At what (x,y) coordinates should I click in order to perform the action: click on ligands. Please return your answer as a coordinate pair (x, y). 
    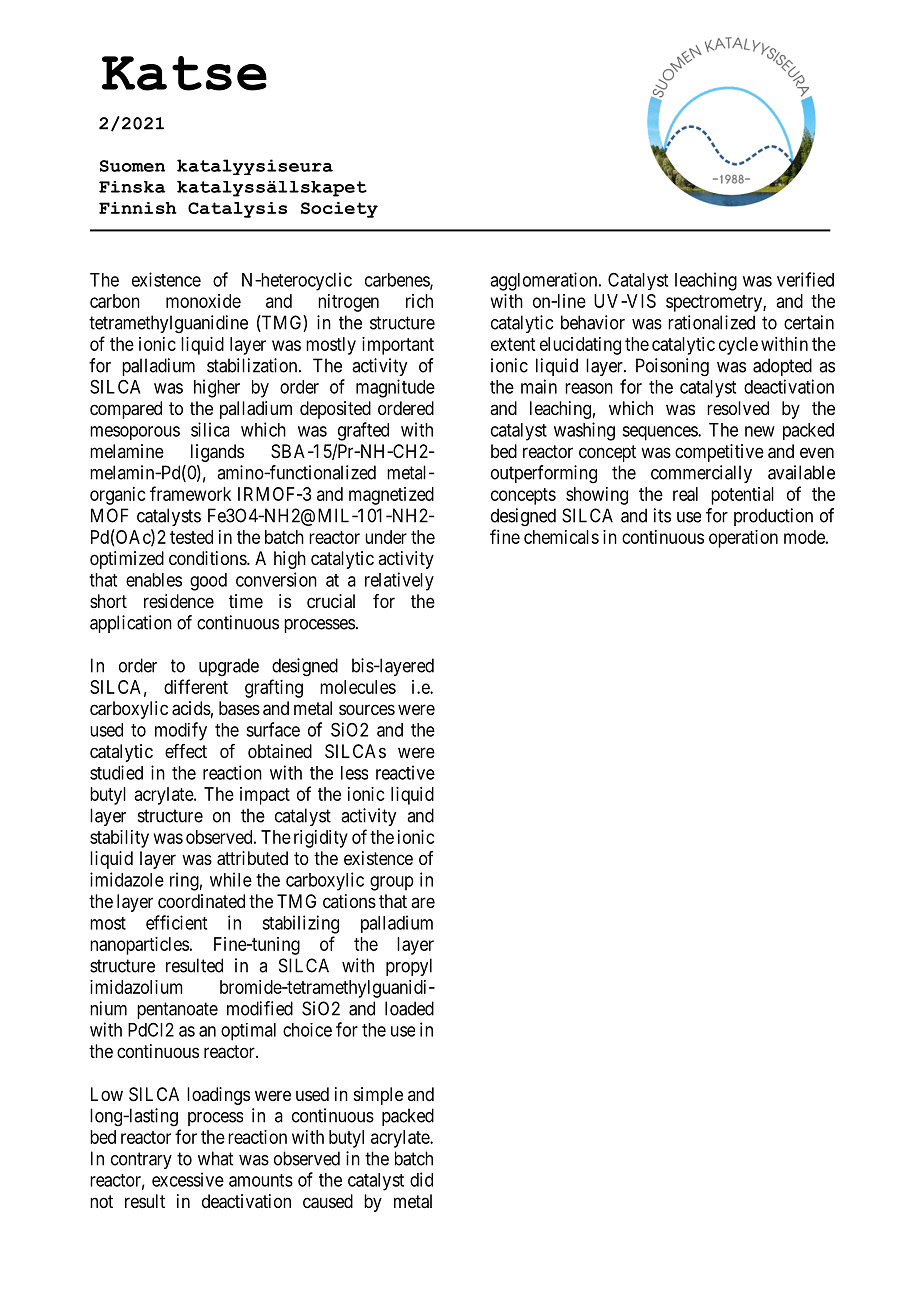
    Looking at the image, I should click on (217, 453).
